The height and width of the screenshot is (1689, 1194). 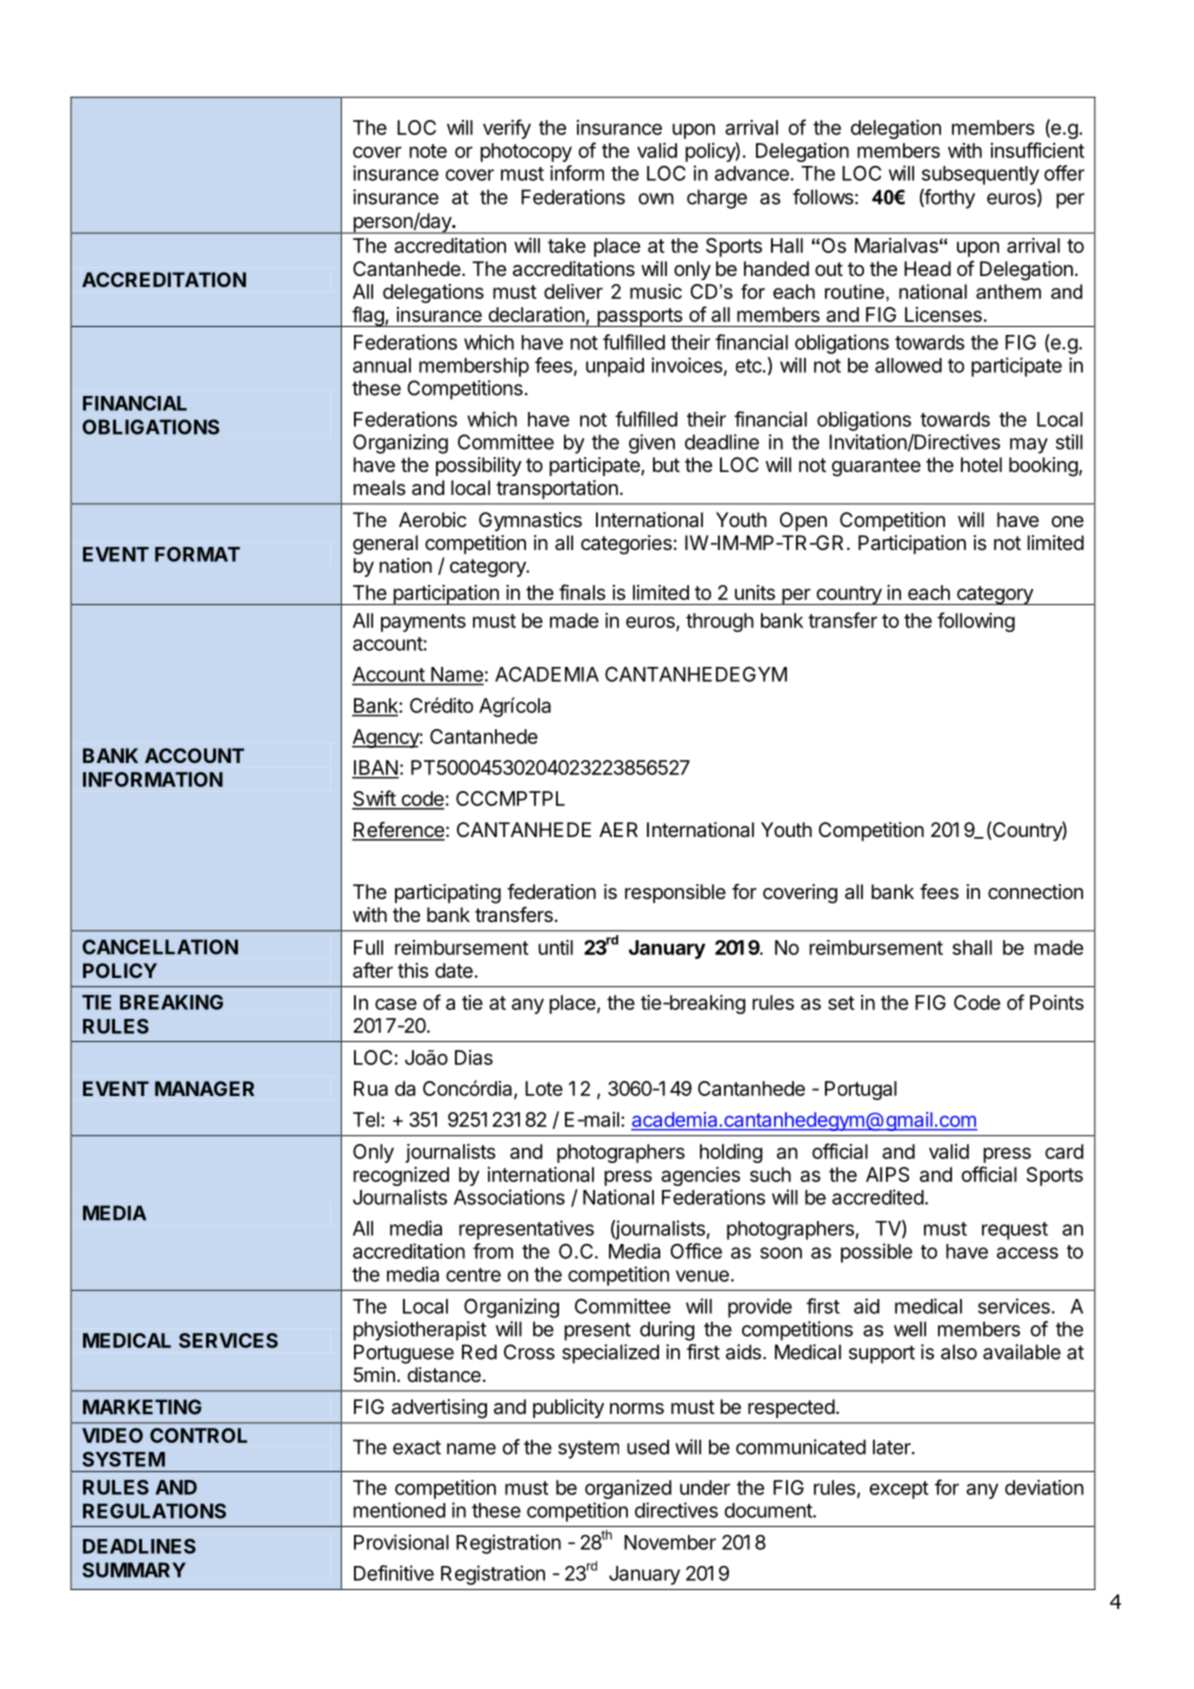 What do you see at coordinates (861, 1090) in the screenshot?
I see `Portugal` at bounding box center [861, 1090].
